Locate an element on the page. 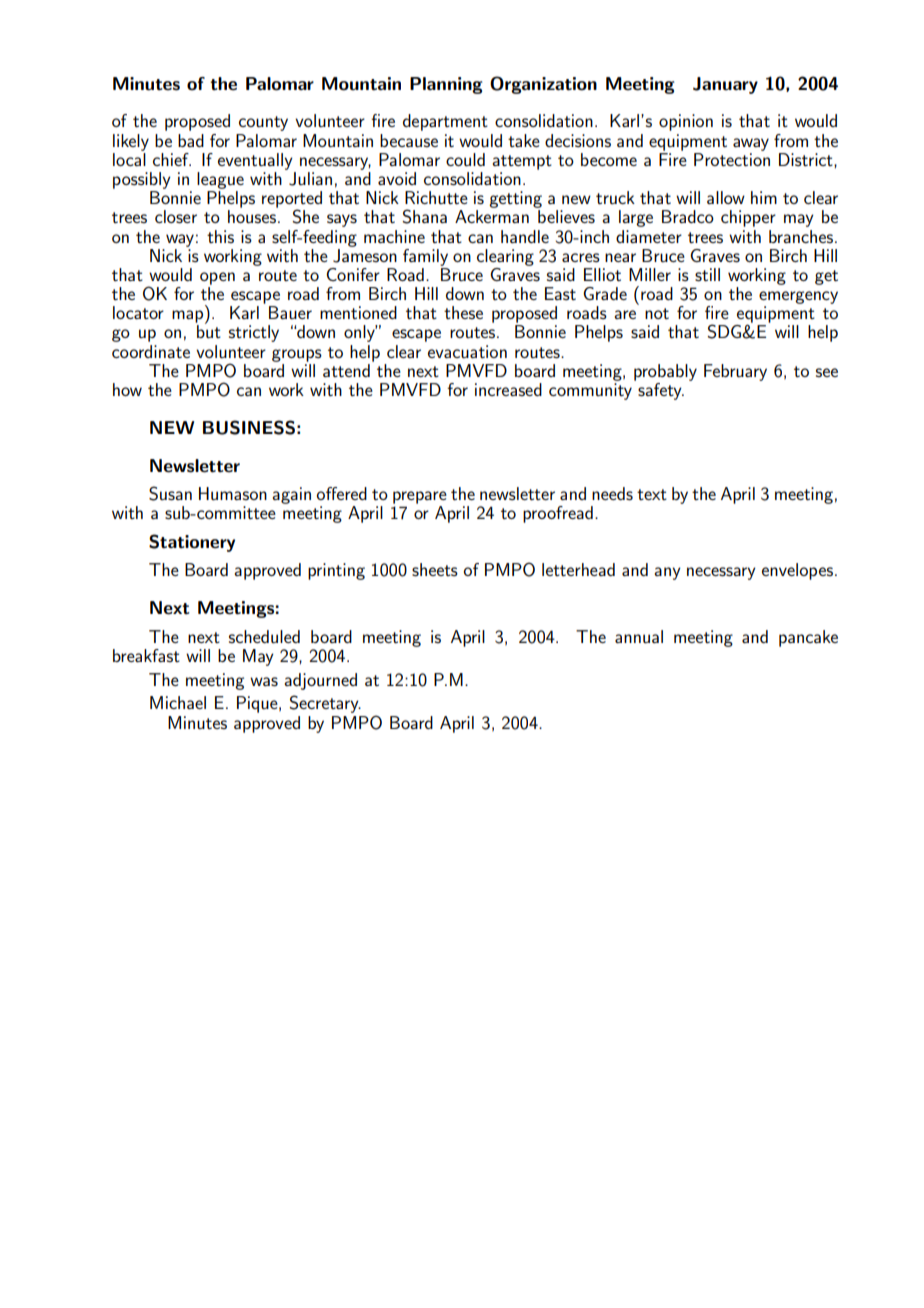 Image resolution: width=924 pixels, height=1308 pixels. February is located at coordinates (735, 372).
